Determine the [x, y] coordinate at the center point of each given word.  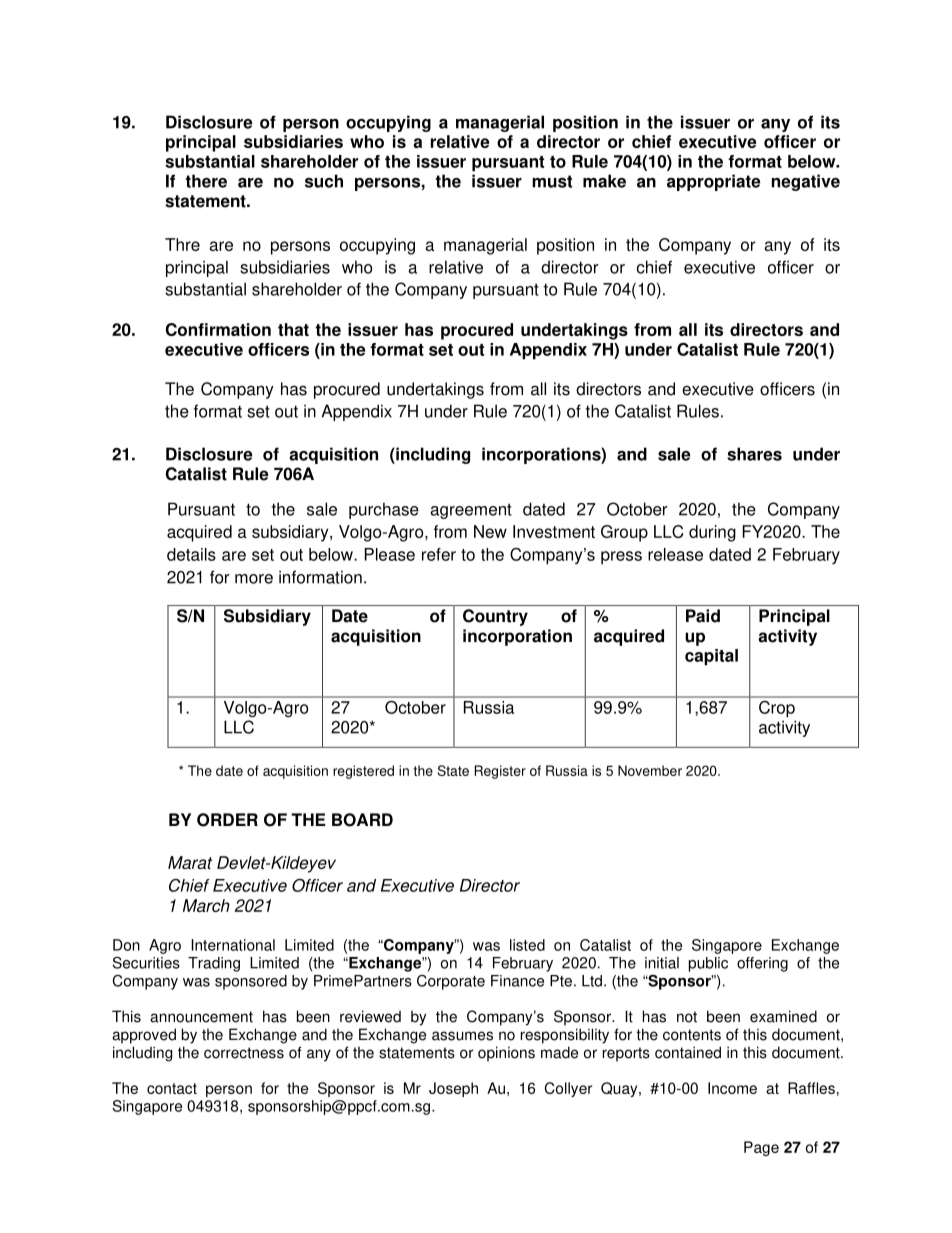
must [552, 181]
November [650, 770]
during [712, 533]
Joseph [453, 1089]
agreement [471, 511]
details [191, 554]
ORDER [227, 820]
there [206, 181]
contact [172, 1088]
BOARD [362, 820]
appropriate [713, 182]
